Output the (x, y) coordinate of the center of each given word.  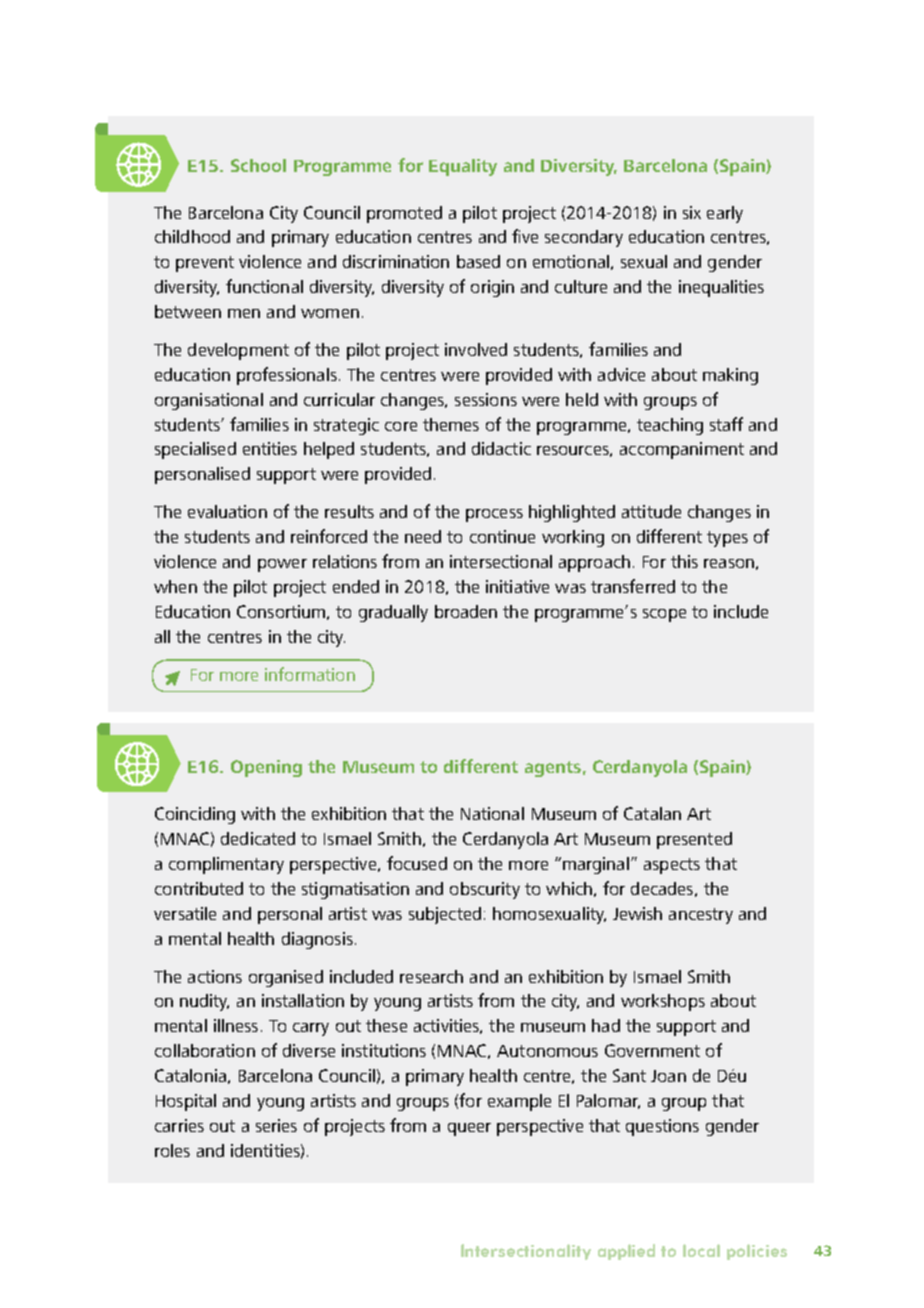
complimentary (226, 865)
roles (172, 1150)
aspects (672, 866)
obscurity (485, 890)
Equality (463, 167)
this (684, 561)
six (692, 212)
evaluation (227, 511)
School (258, 165)
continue (502, 536)
